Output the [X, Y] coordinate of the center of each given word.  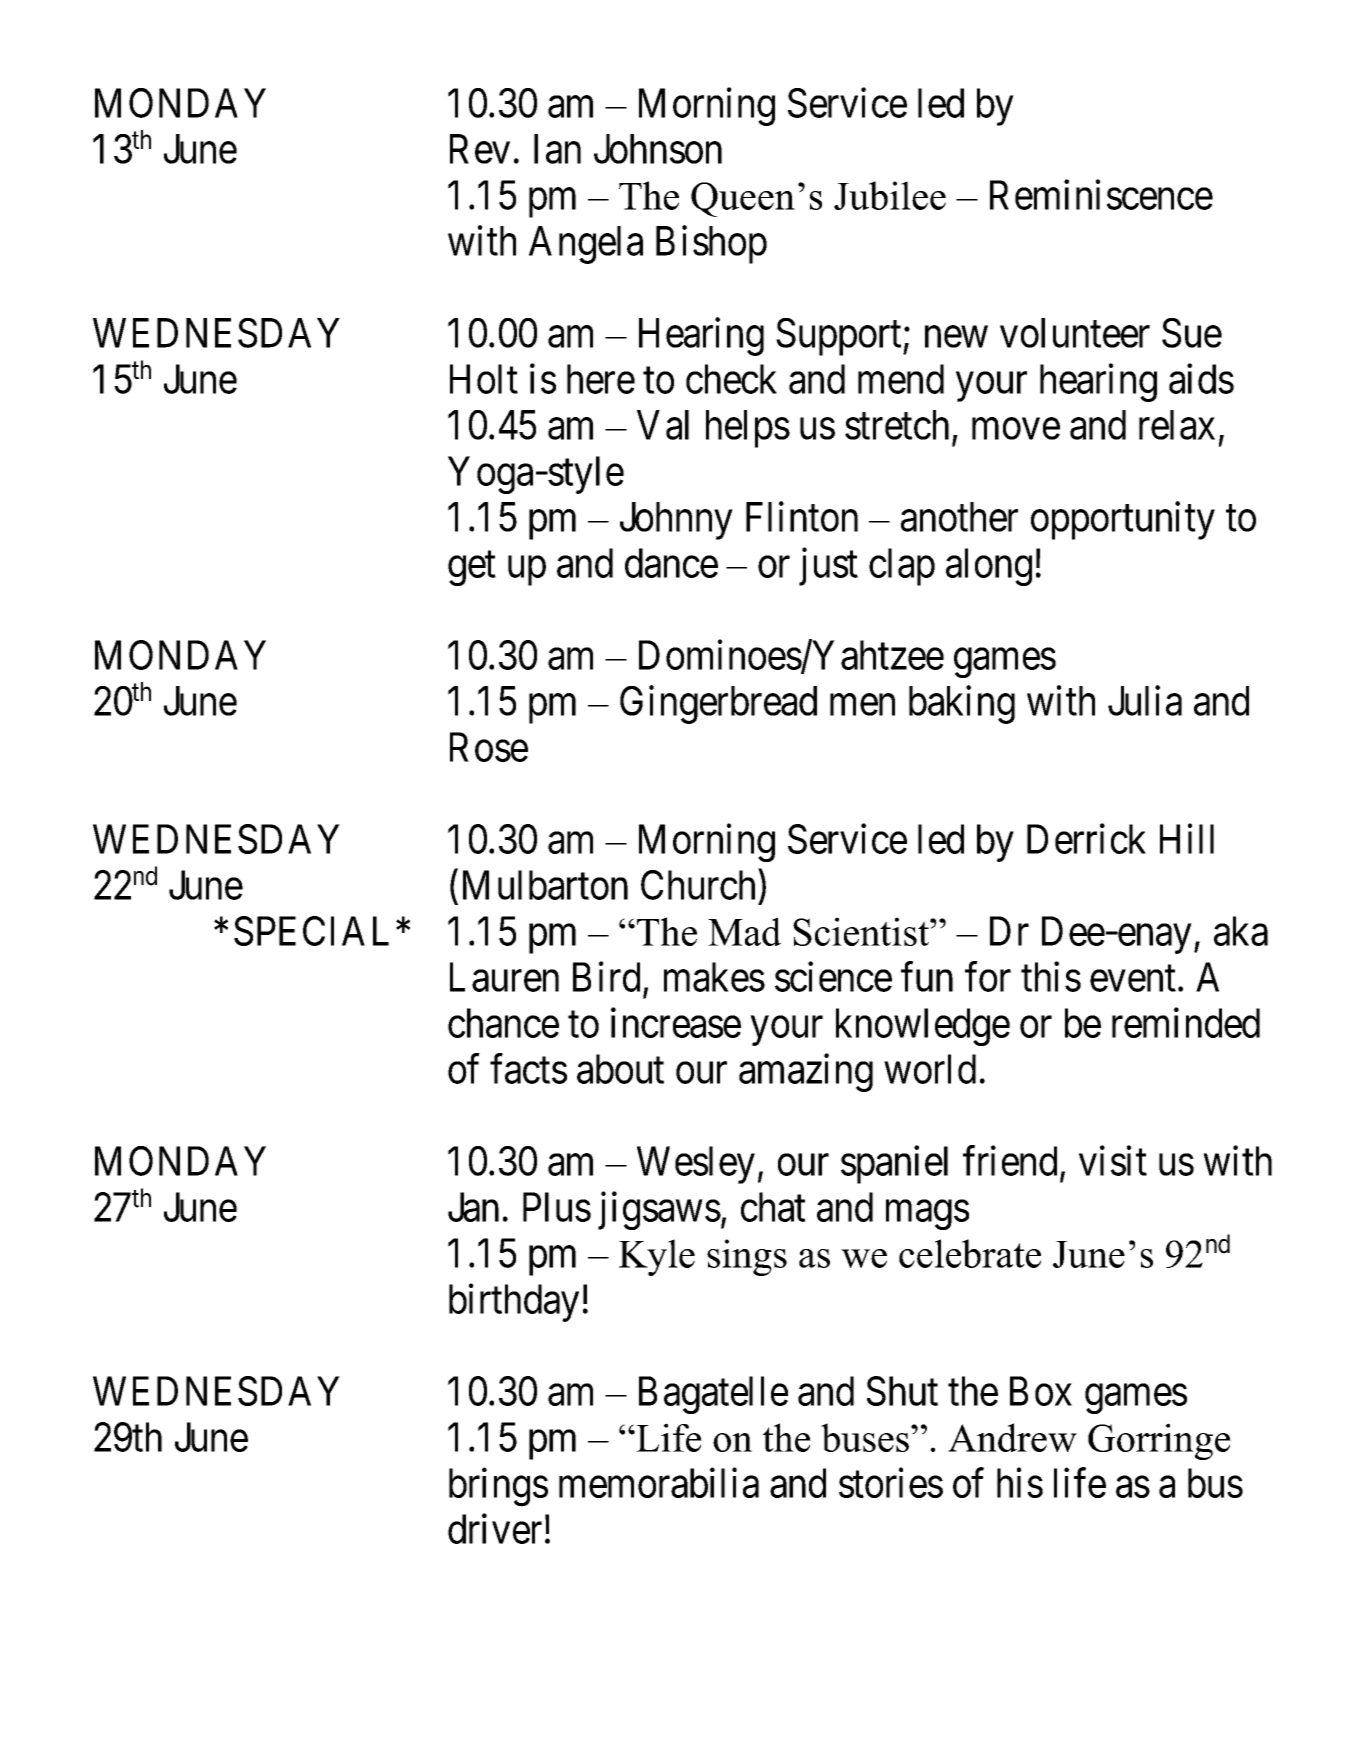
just [828, 567]
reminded [1186, 1023]
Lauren [504, 977]
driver [495, 1529]
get [472, 569]
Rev [480, 149]
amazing [806, 1073]
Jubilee [890, 195]
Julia [1145, 701]
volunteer [1075, 333]
